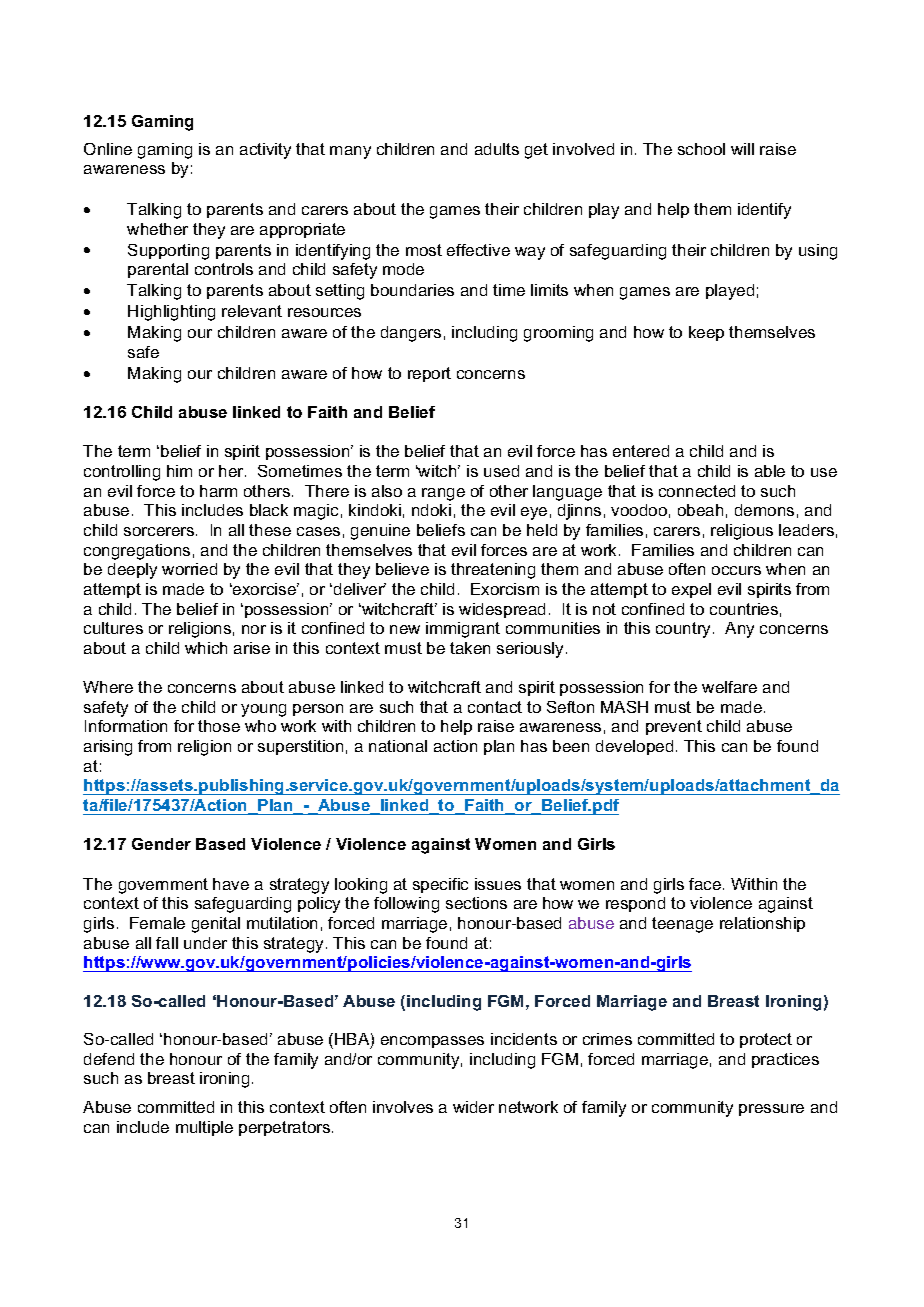 This page has width=924, height=1307. What do you see at coordinates (697, 491) in the page?
I see `connected` at bounding box center [697, 491].
